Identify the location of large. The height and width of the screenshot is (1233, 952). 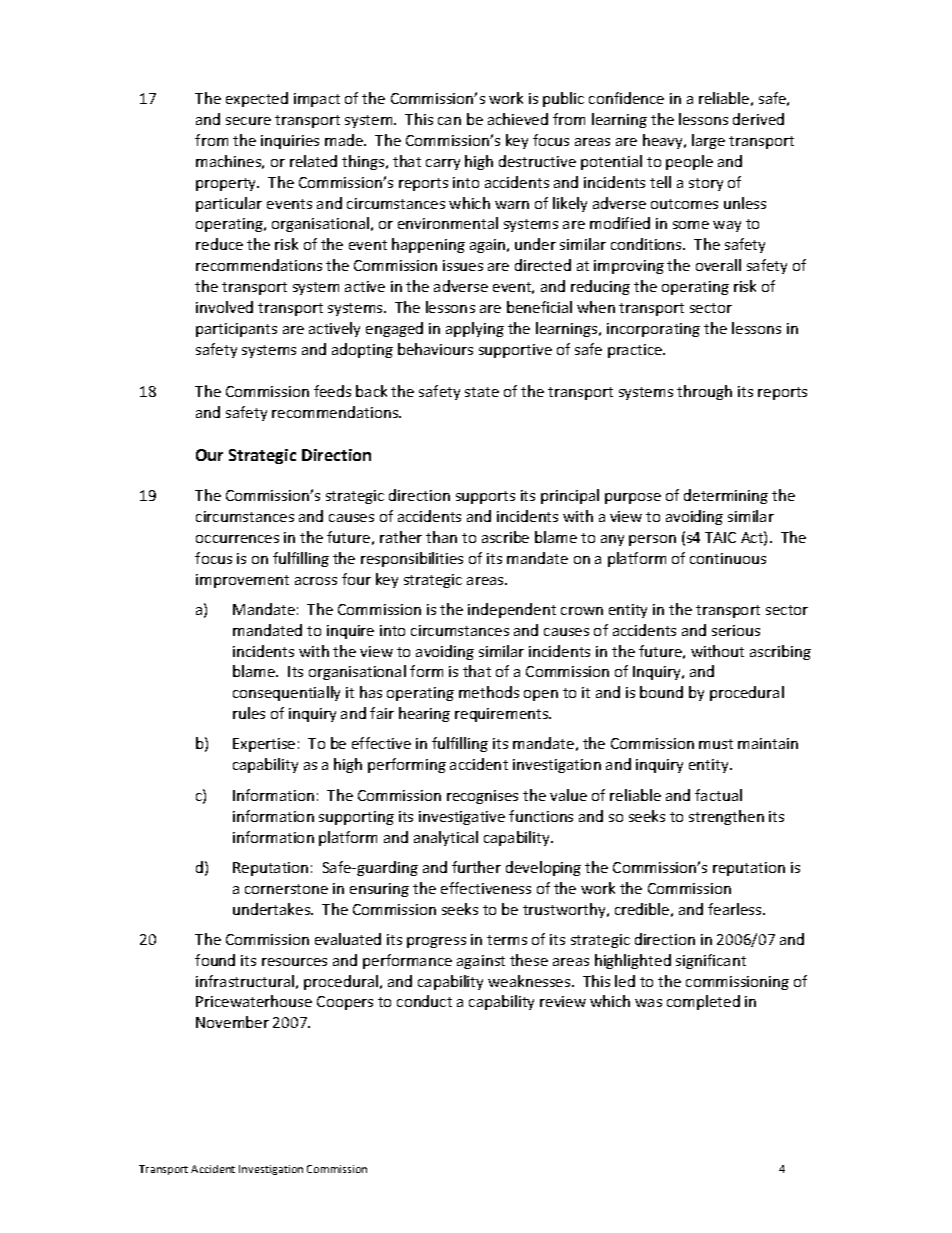
(708, 141).
